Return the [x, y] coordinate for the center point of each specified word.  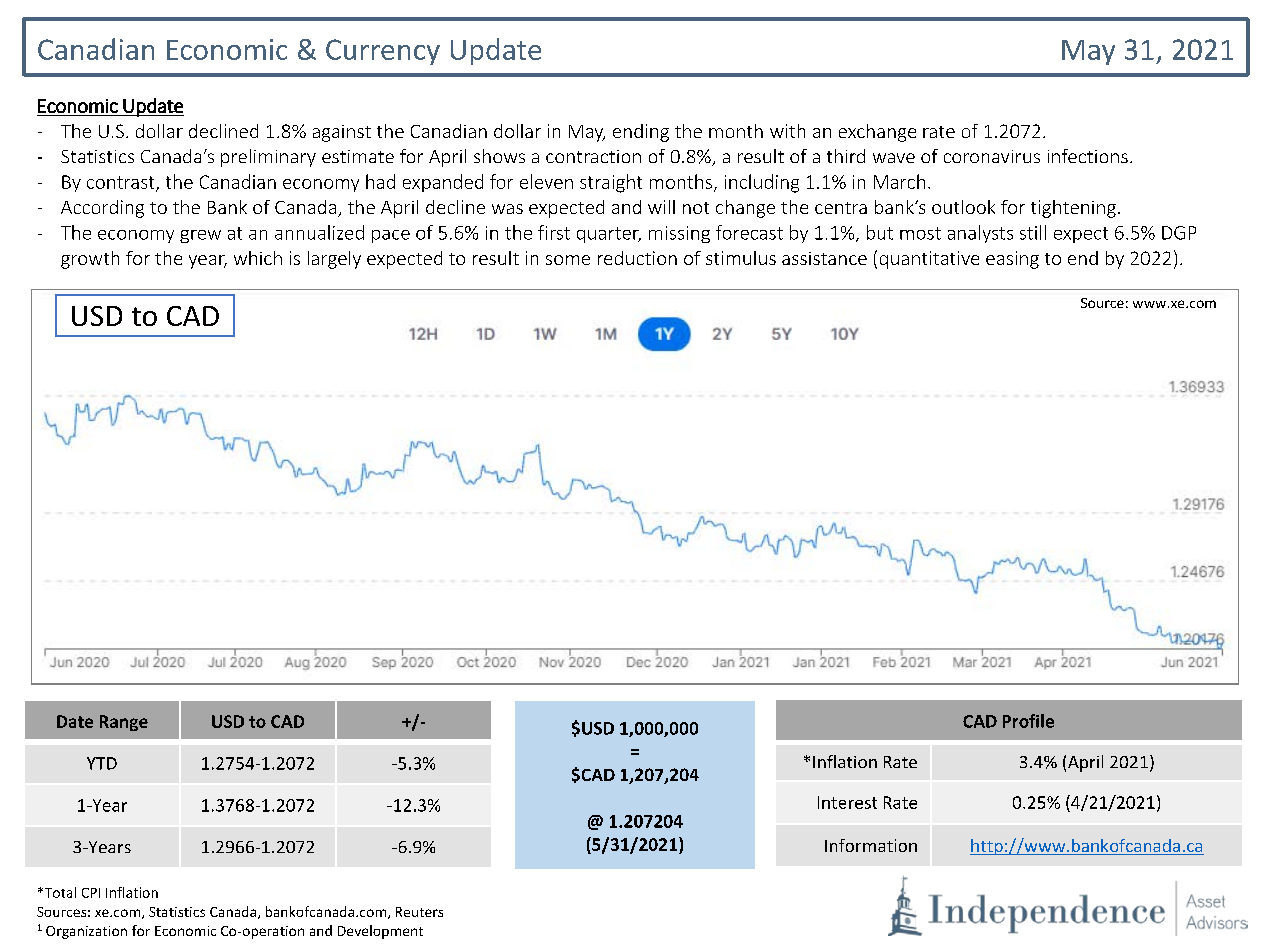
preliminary [268, 158]
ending [641, 133]
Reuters [419, 912]
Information [871, 845]
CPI [91, 893]
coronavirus [992, 156]
